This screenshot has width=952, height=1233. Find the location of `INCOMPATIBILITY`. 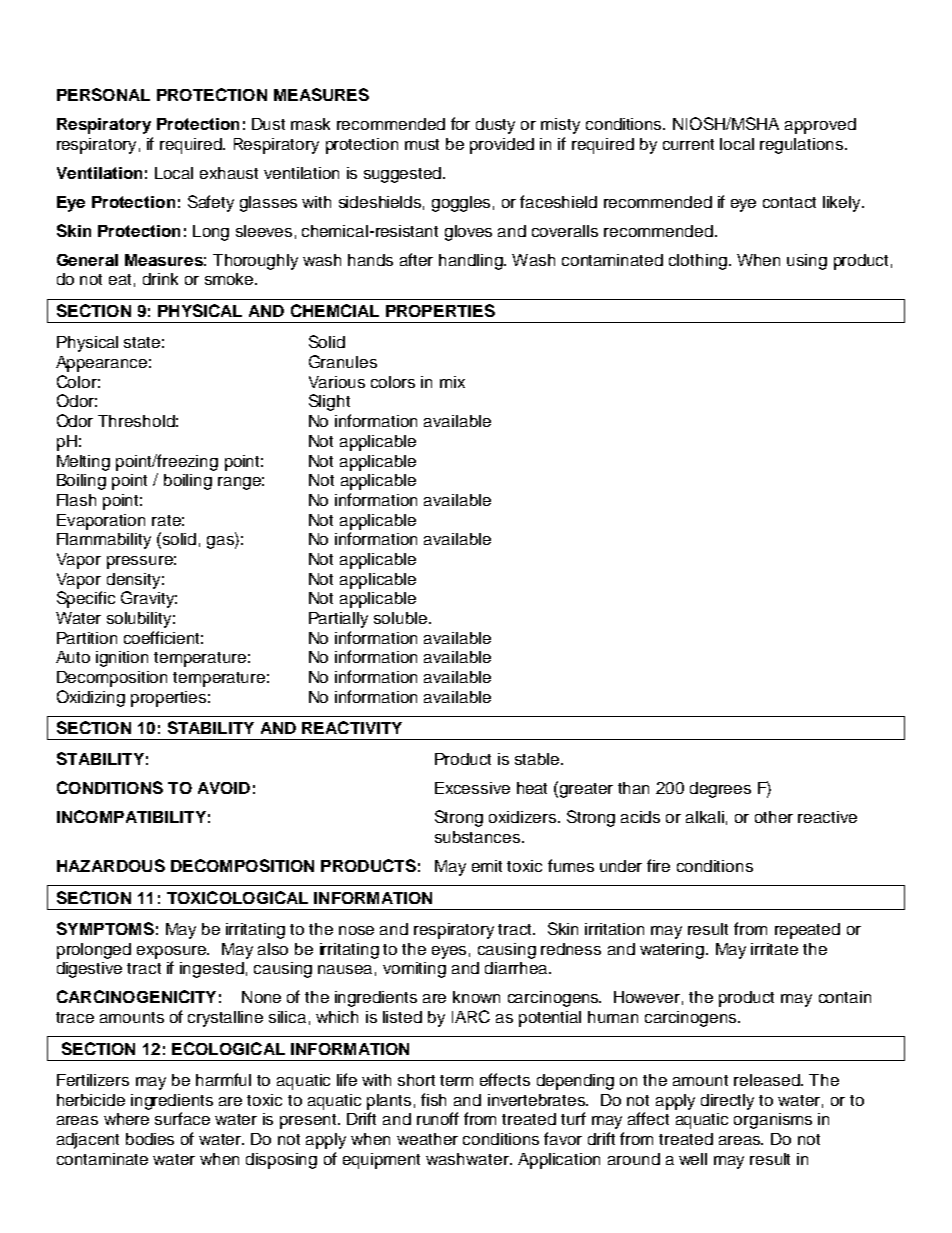

INCOMPATIBILITY is located at coordinates (131, 816).
